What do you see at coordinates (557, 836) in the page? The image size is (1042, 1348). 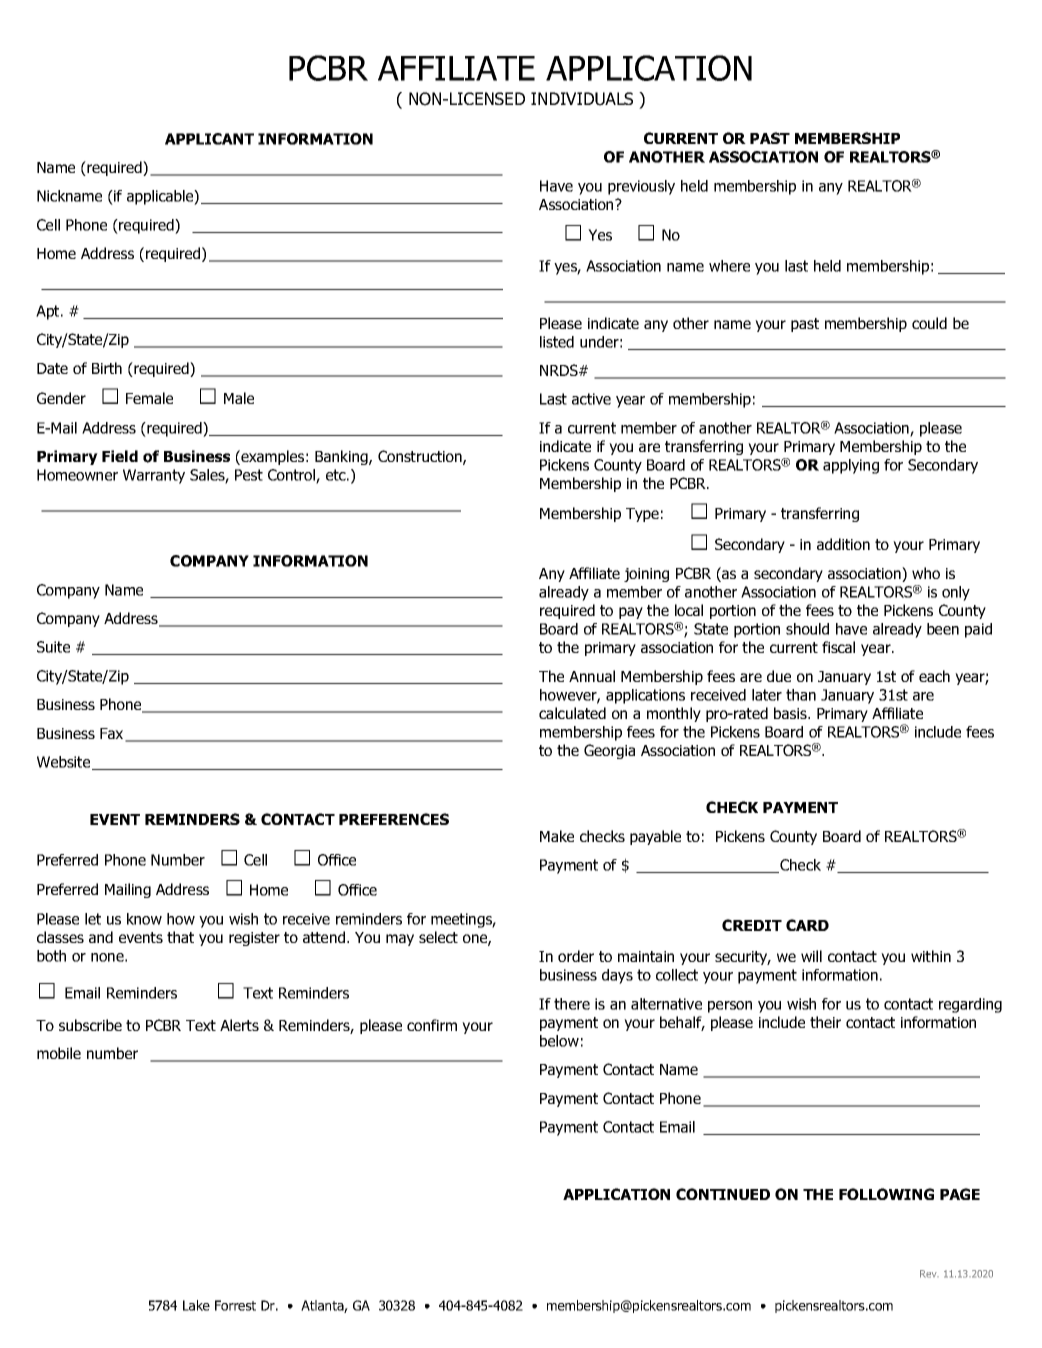 I see `Make` at bounding box center [557, 836].
